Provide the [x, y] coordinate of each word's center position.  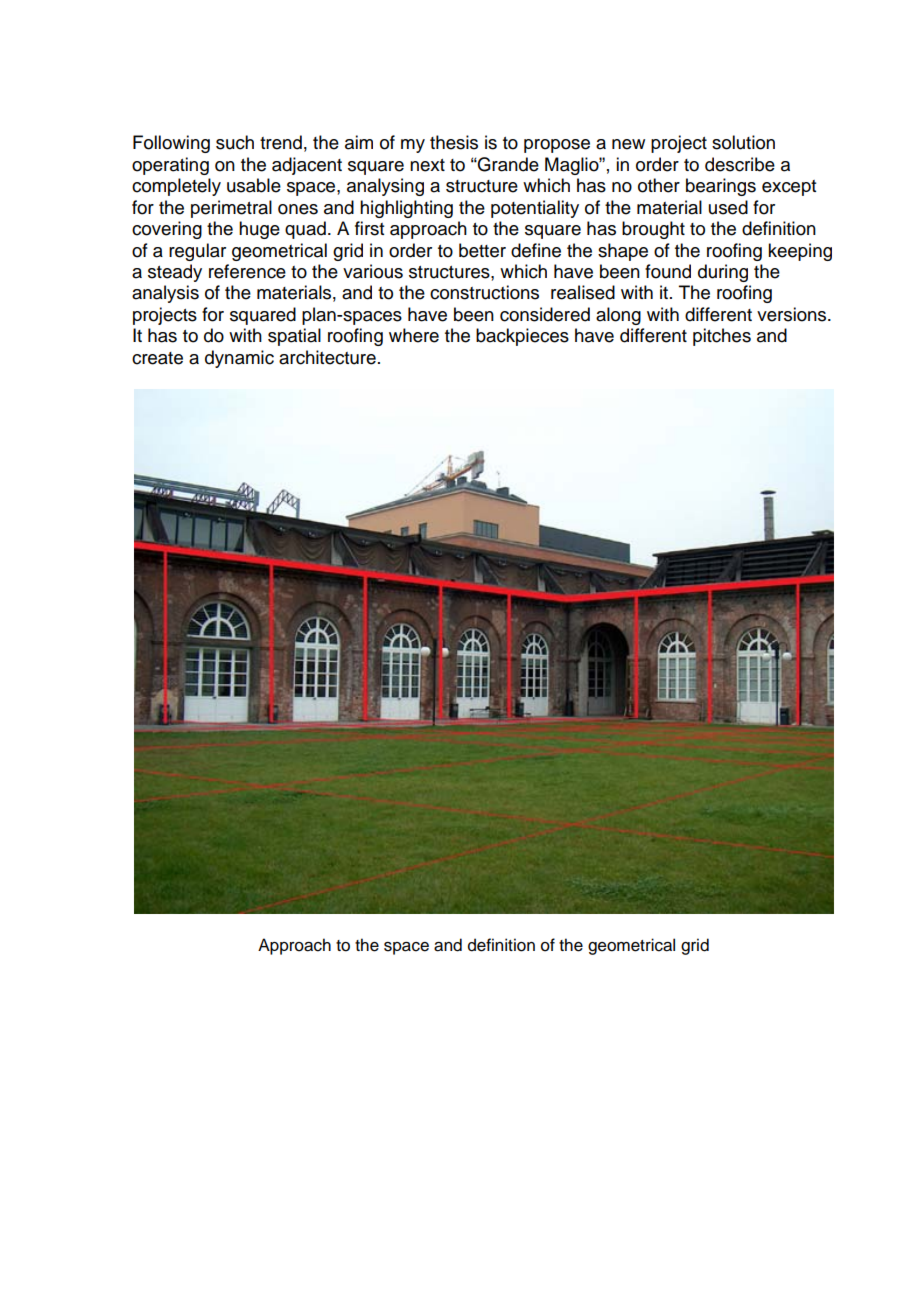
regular [197, 252]
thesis [454, 142]
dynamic [239, 359]
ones [298, 209]
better [482, 250]
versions [793, 314]
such [235, 142]
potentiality [535, 209]
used [728, 207]
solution [743, 142]
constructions [484, 292]
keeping [800, 252]
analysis [165, 294]
